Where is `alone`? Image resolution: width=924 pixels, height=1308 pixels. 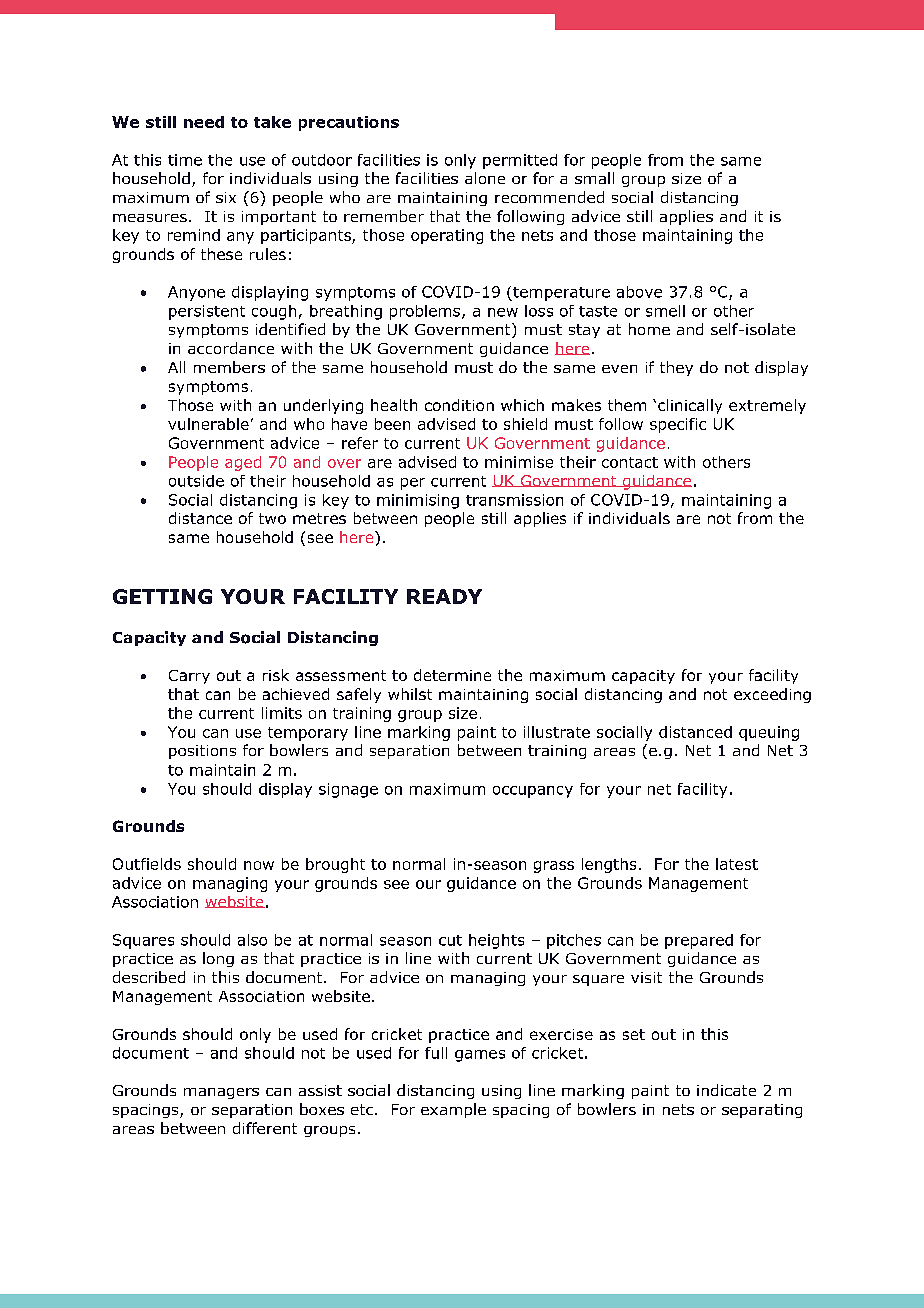 alone is located at coordinates (485, 178).
